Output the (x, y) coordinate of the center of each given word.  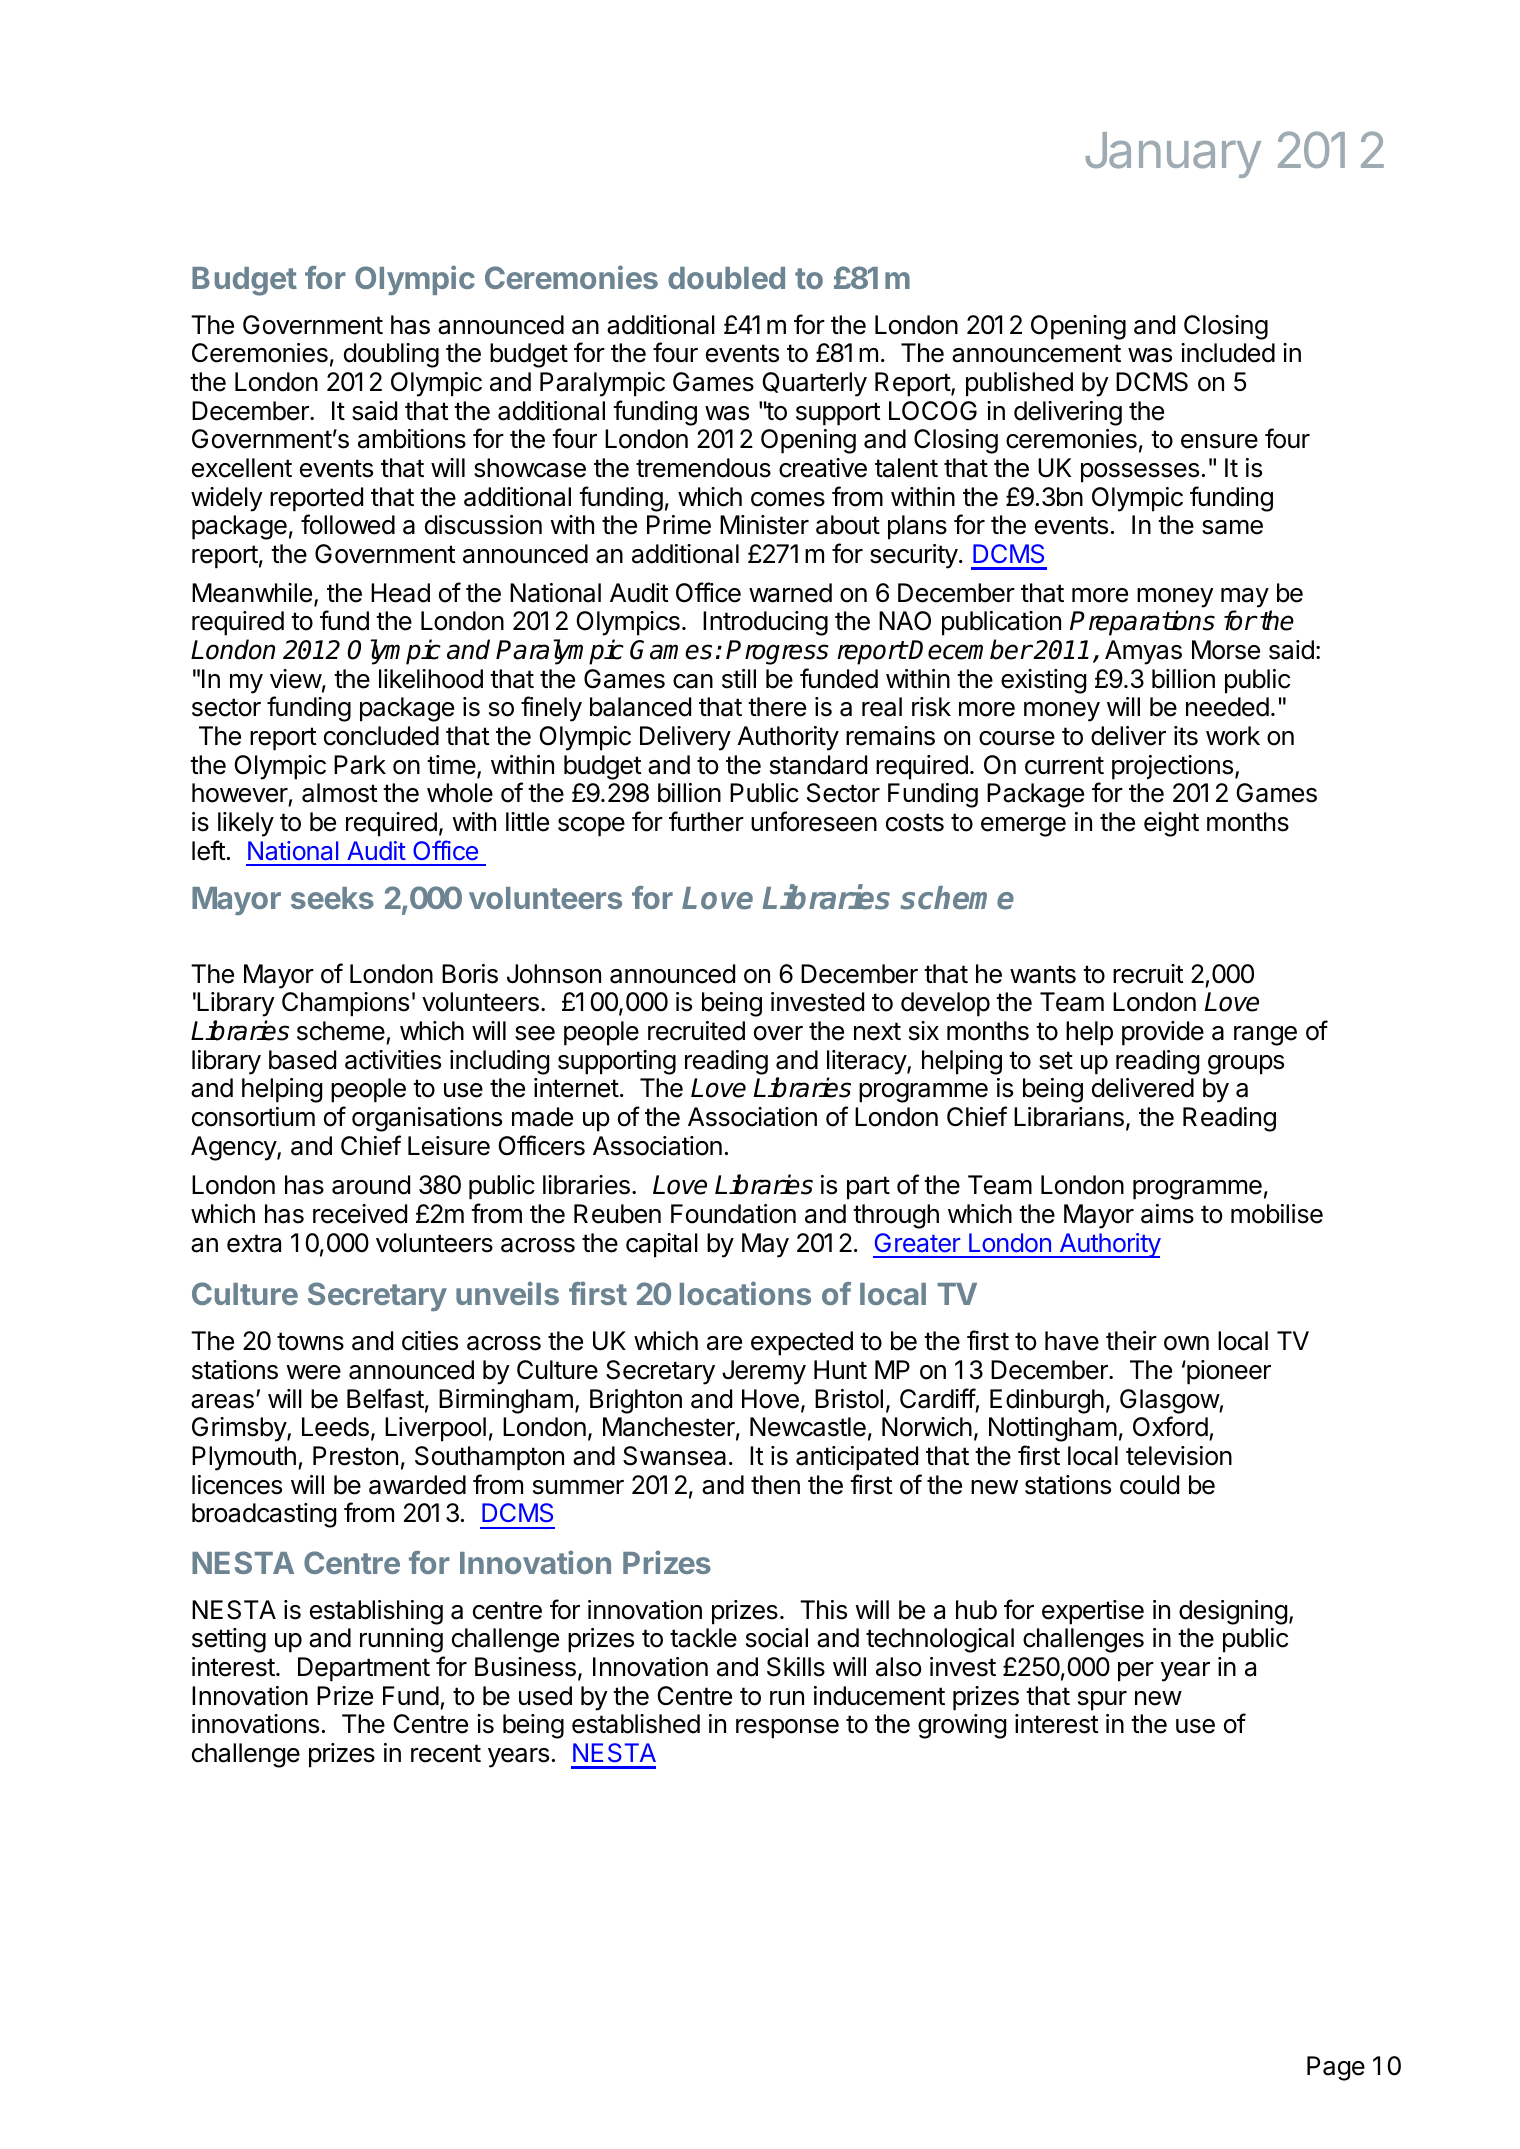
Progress (777, 652)
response (787, 1729)
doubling (391, 355)
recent (446, 1753)
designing (1233, 1612)
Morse (1226, 650)
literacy (867, 1062)
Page (1336, 2068)
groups (1246, 1065)
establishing (376, 1612)
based (302, 1060)
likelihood (431, 679)
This (823, 1610)
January (1173, 155)
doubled (726, 278)
